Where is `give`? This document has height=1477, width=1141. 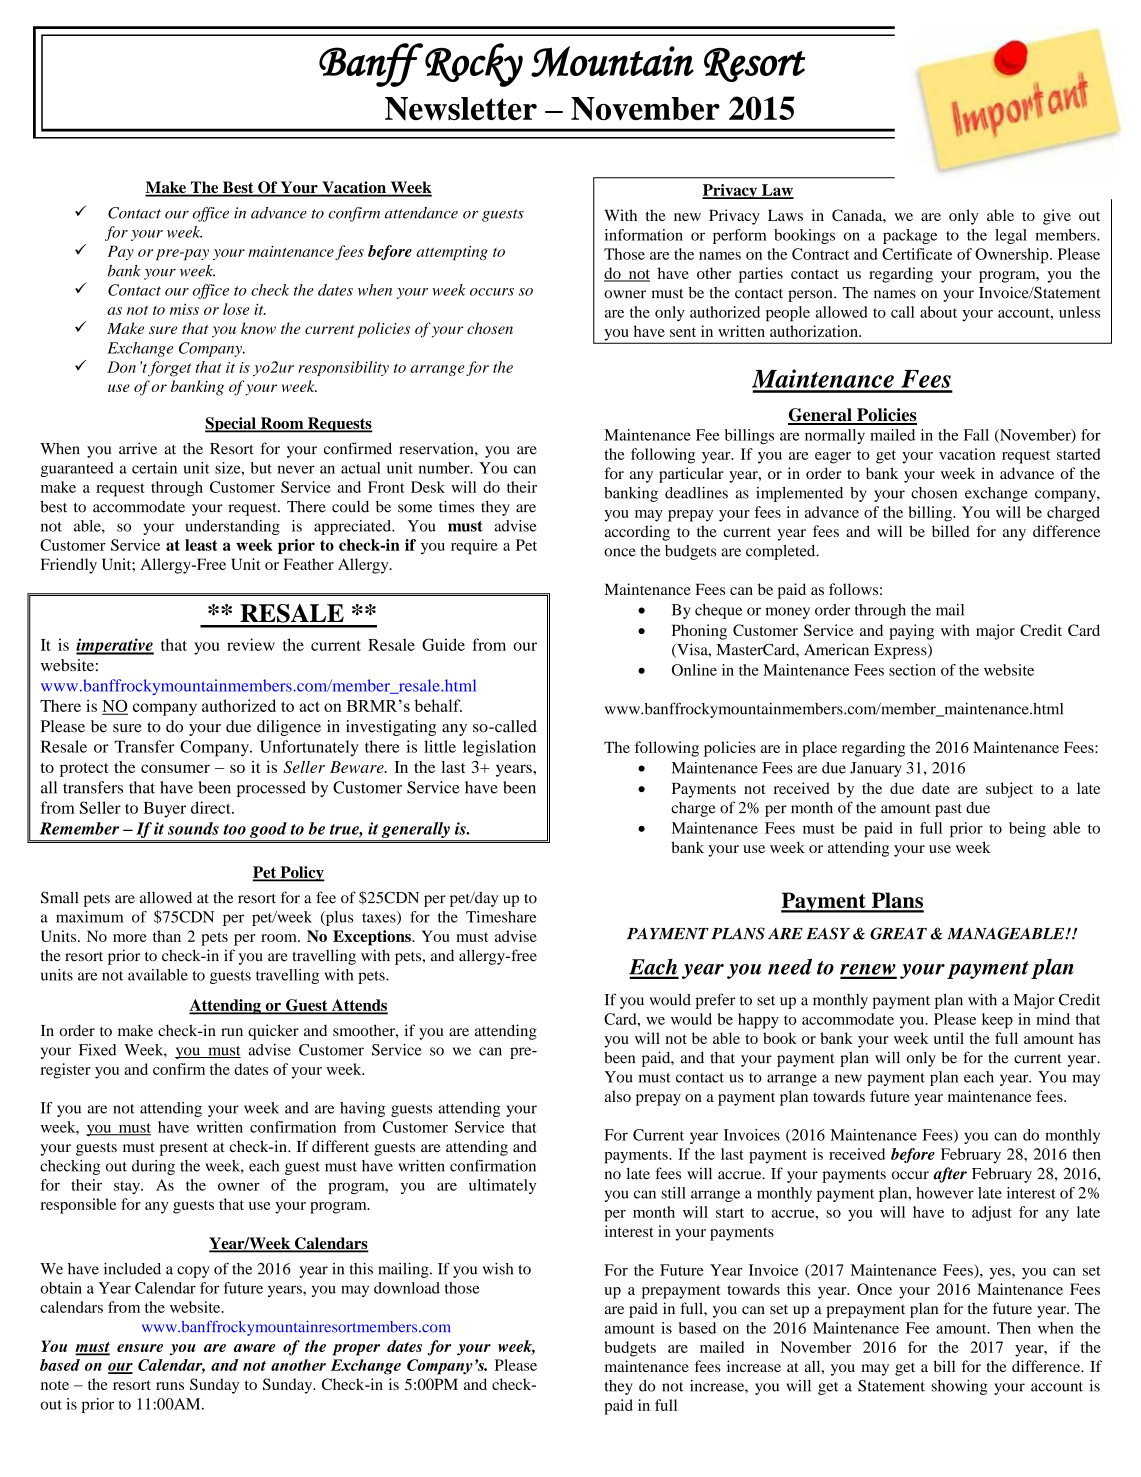
give is located at coordinates (1057, 217).
